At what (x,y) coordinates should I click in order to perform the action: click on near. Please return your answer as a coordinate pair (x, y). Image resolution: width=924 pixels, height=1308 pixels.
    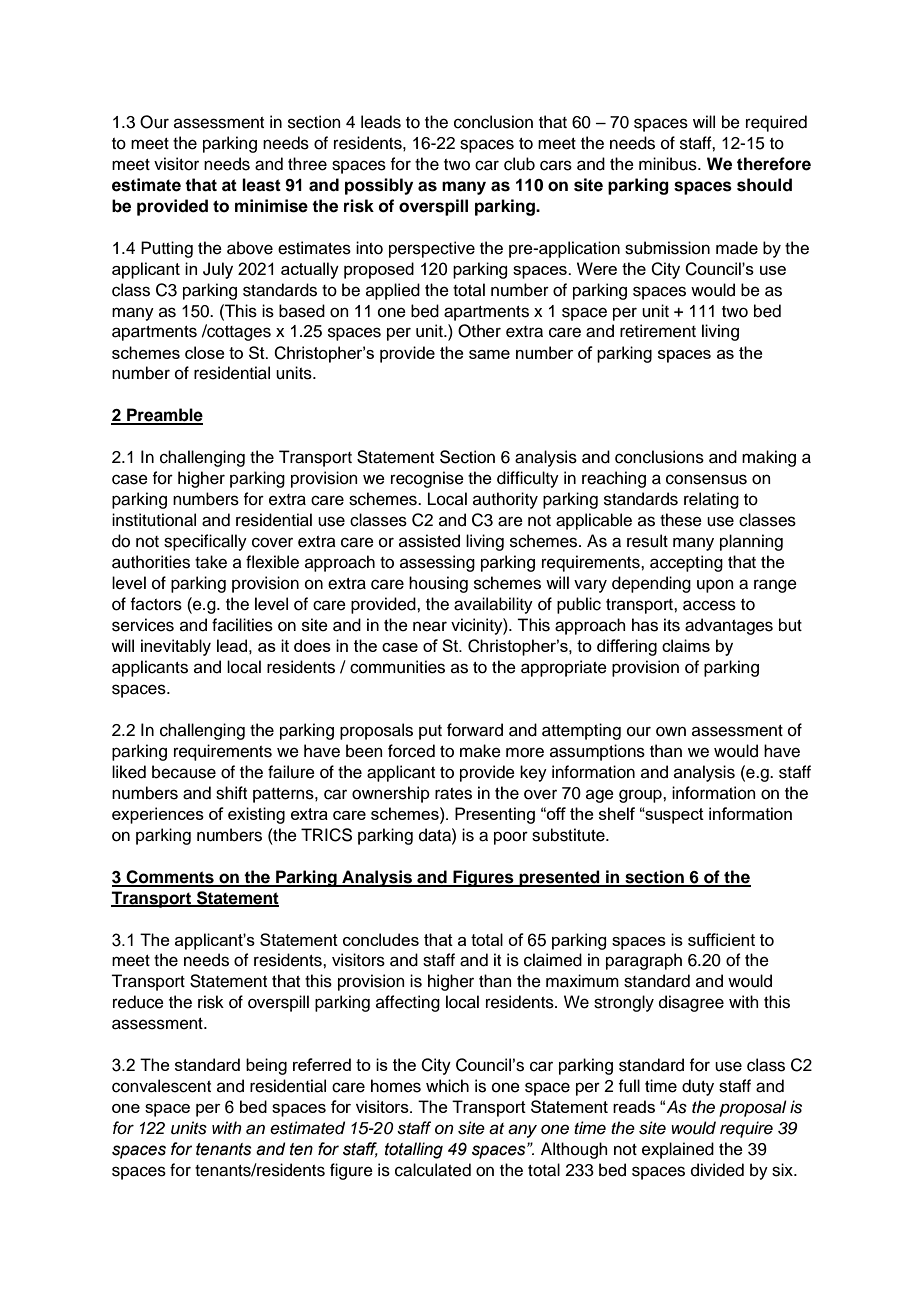
    Looking at the image, I should click on (430, 626).
